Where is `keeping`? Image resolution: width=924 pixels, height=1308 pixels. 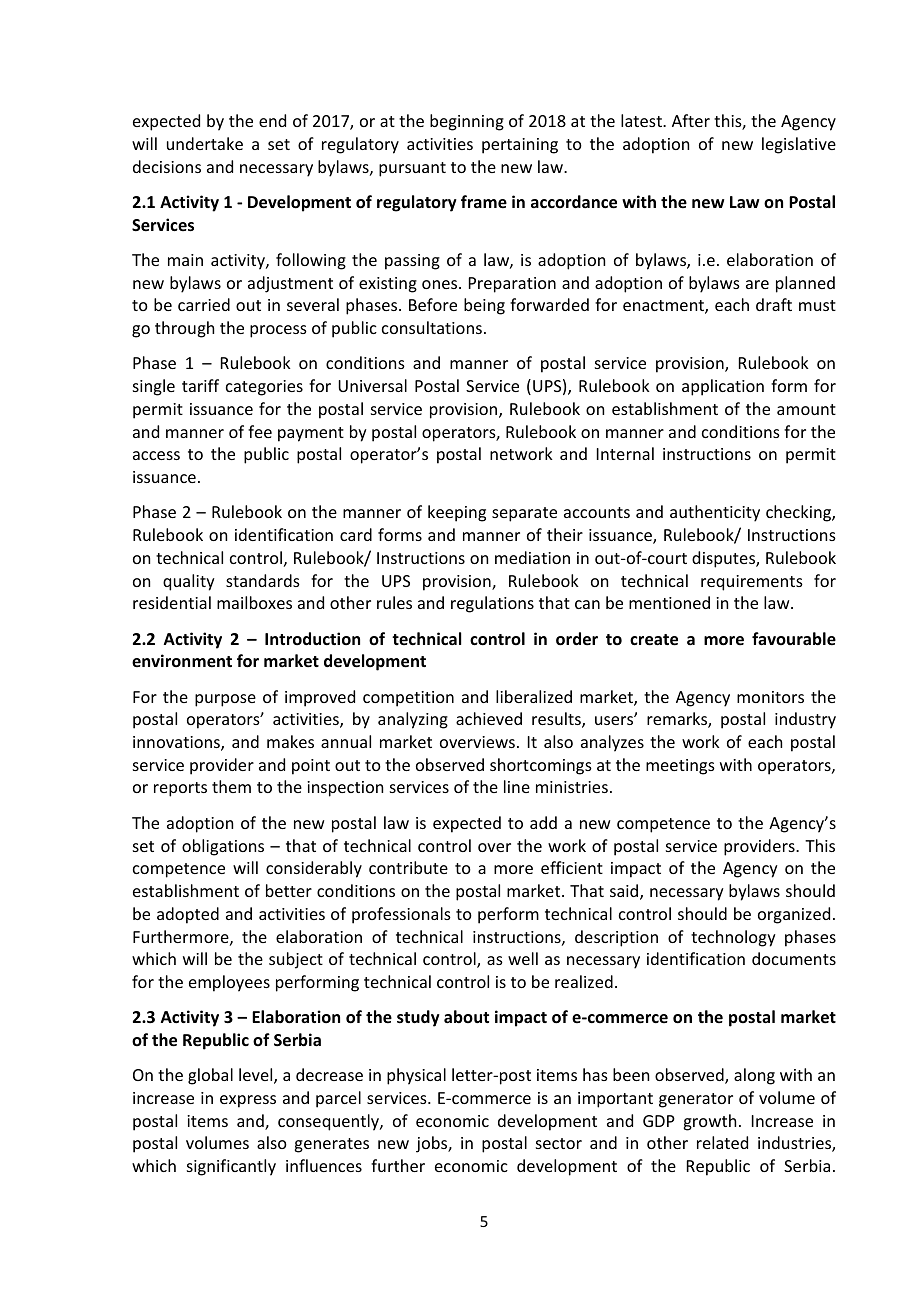
keeping is located at coordinates (457, 513).
